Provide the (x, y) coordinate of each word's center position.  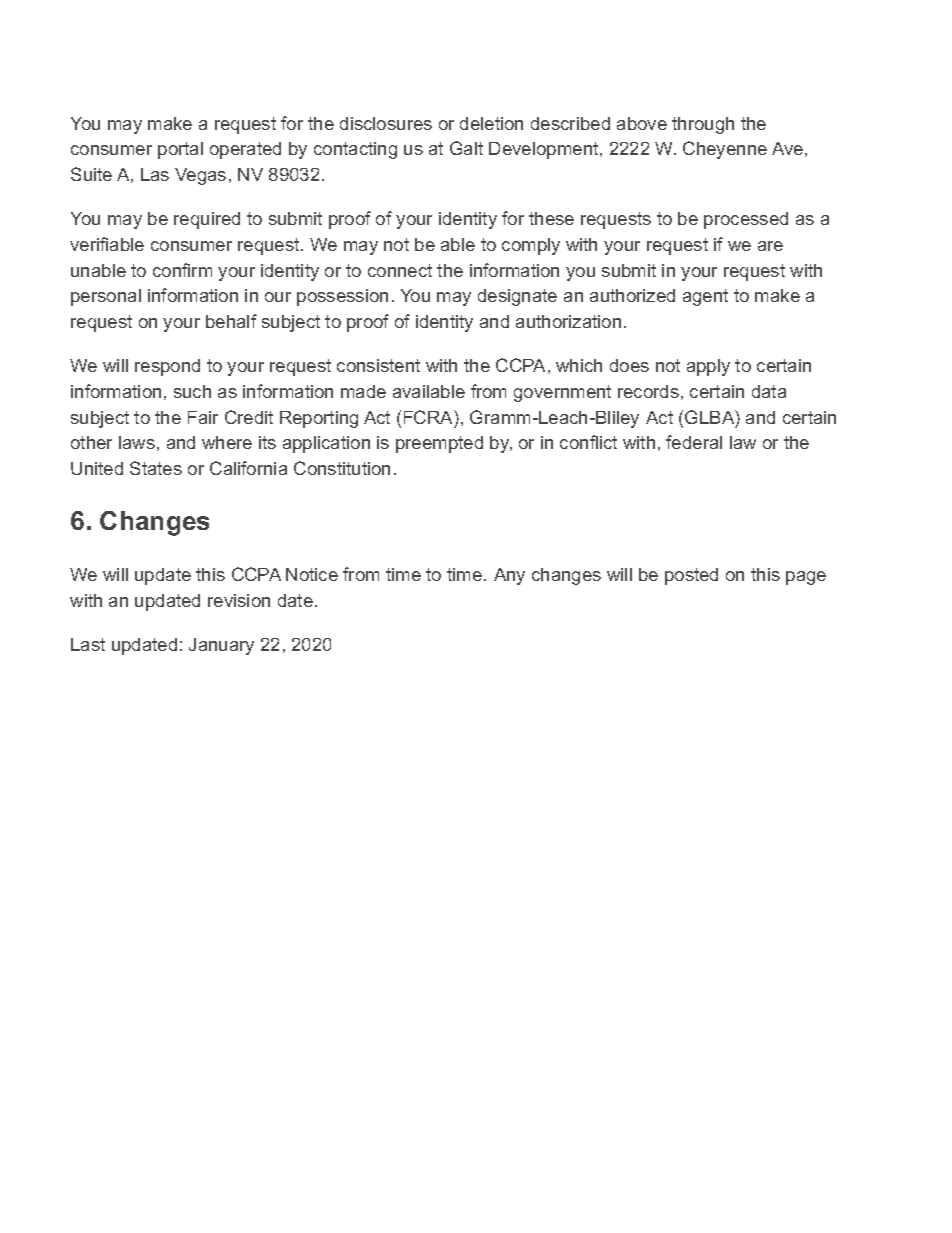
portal (180, 150)
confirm (182, 270)
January (221, 646)
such (192, 391)
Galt (466, 148)
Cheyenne (725, 150)
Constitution (342, 468)
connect (400, 270)
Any (509, 576)
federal (694, 442)
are (770, 246)
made (363, 391)
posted (691, 576)
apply (708, 367)
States (156, 468)
